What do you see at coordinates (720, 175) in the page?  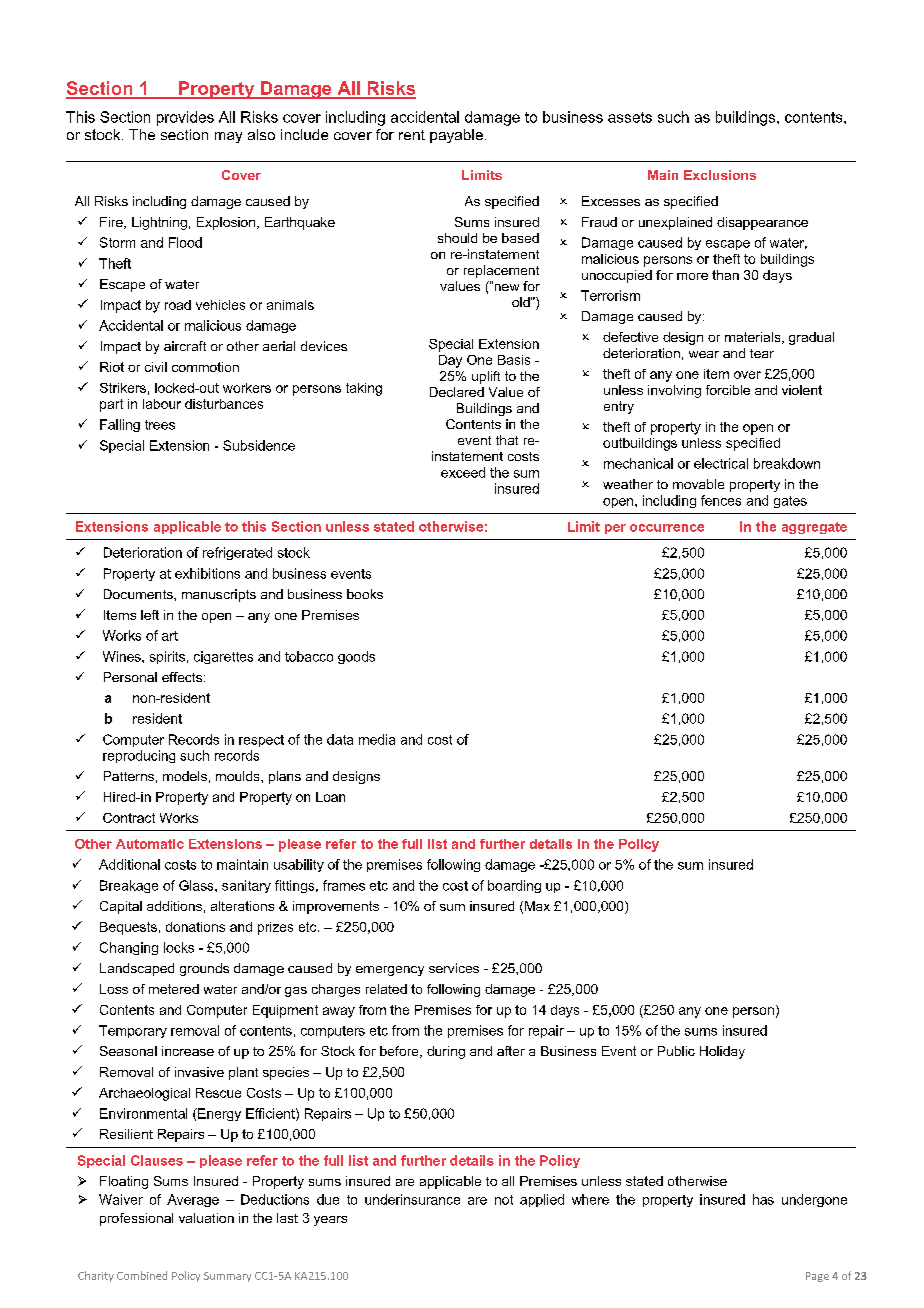 I see `Exclusions` at bounding box center [720, 175].
